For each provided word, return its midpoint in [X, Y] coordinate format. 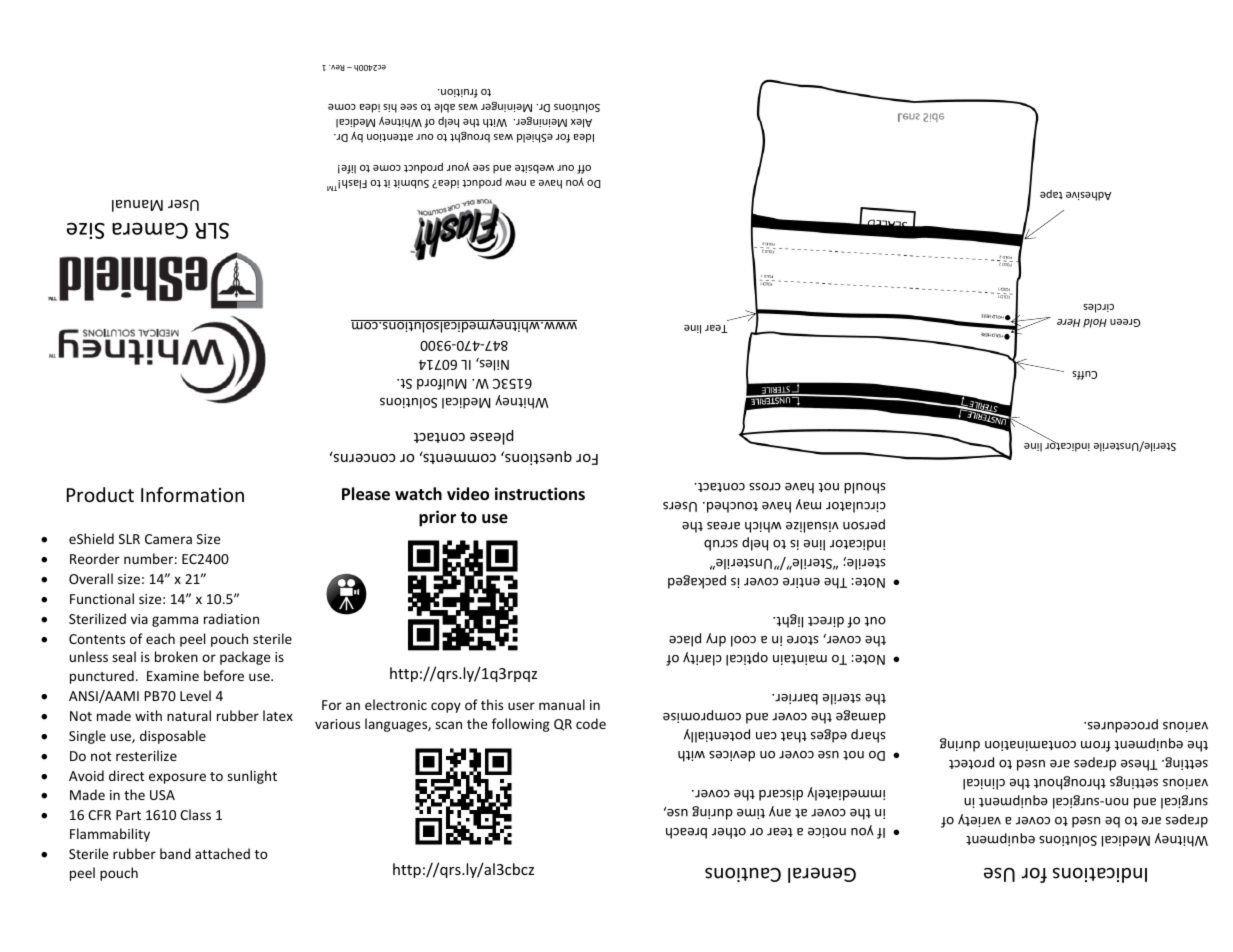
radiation [231, 618]
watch [418, 493]
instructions [540, 494]
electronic [396, 704]
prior [437, 518]
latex [278, 715]
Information [192, 494]
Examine [173, 676]
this [492, 704]
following [521, 725]
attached [222, 853]
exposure [177, 778]
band [175, 853]
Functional [102, 598]
